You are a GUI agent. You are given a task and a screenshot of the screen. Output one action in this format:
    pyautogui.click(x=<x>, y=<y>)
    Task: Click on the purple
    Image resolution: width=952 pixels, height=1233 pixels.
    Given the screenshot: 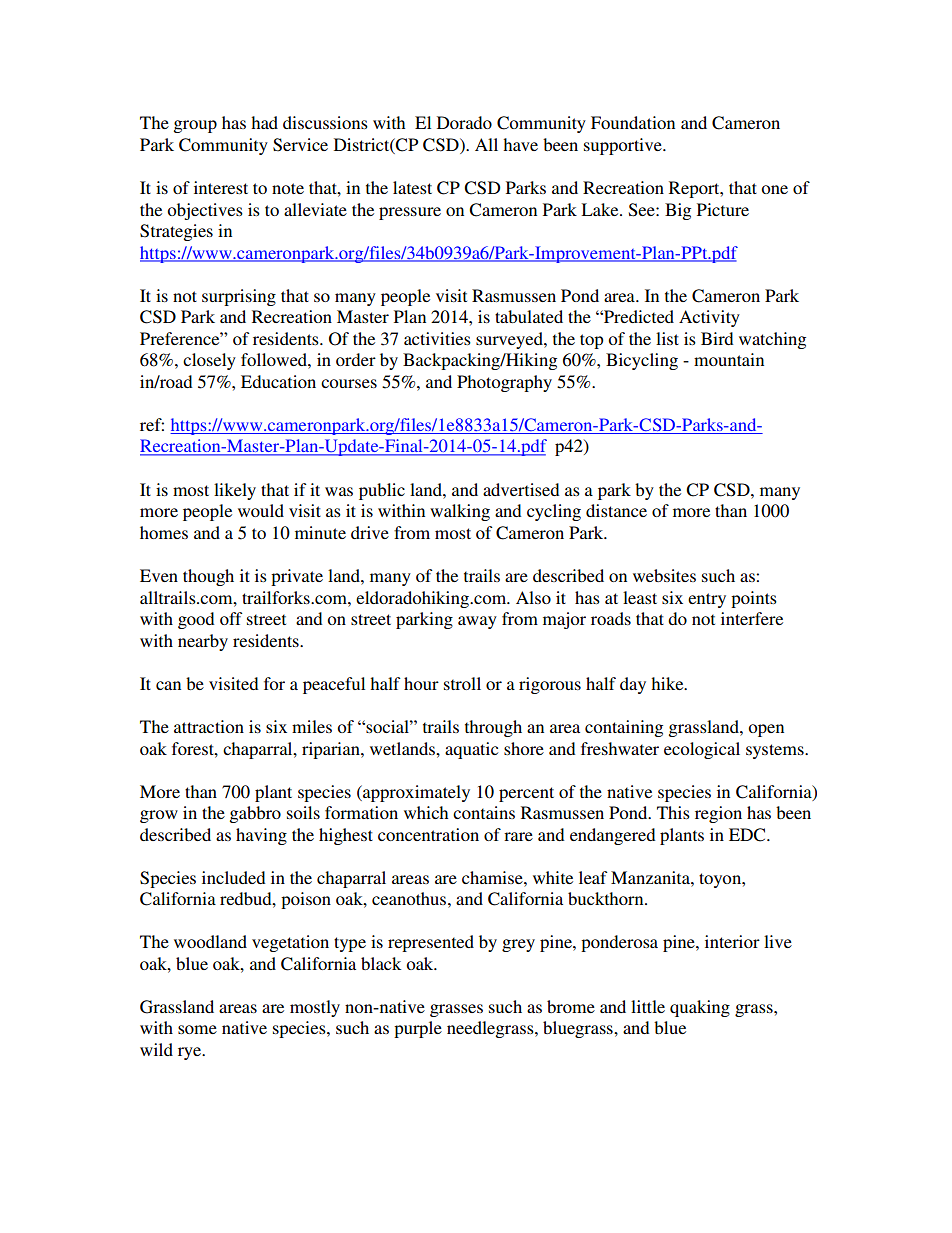 What is the action you would take?
    pyautogui.click(x=418, y=1029)
